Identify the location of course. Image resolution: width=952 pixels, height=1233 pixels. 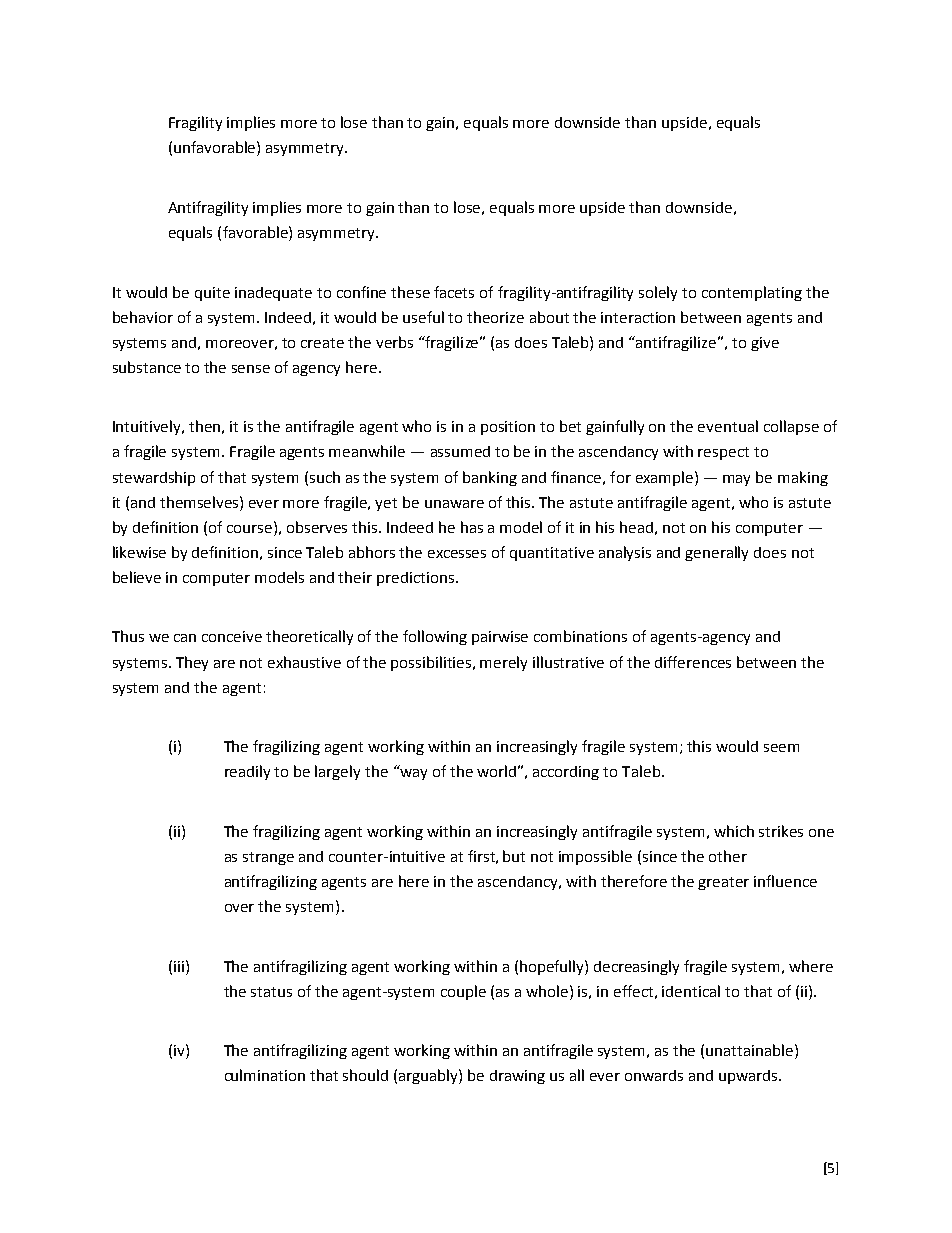
(251, 527).
